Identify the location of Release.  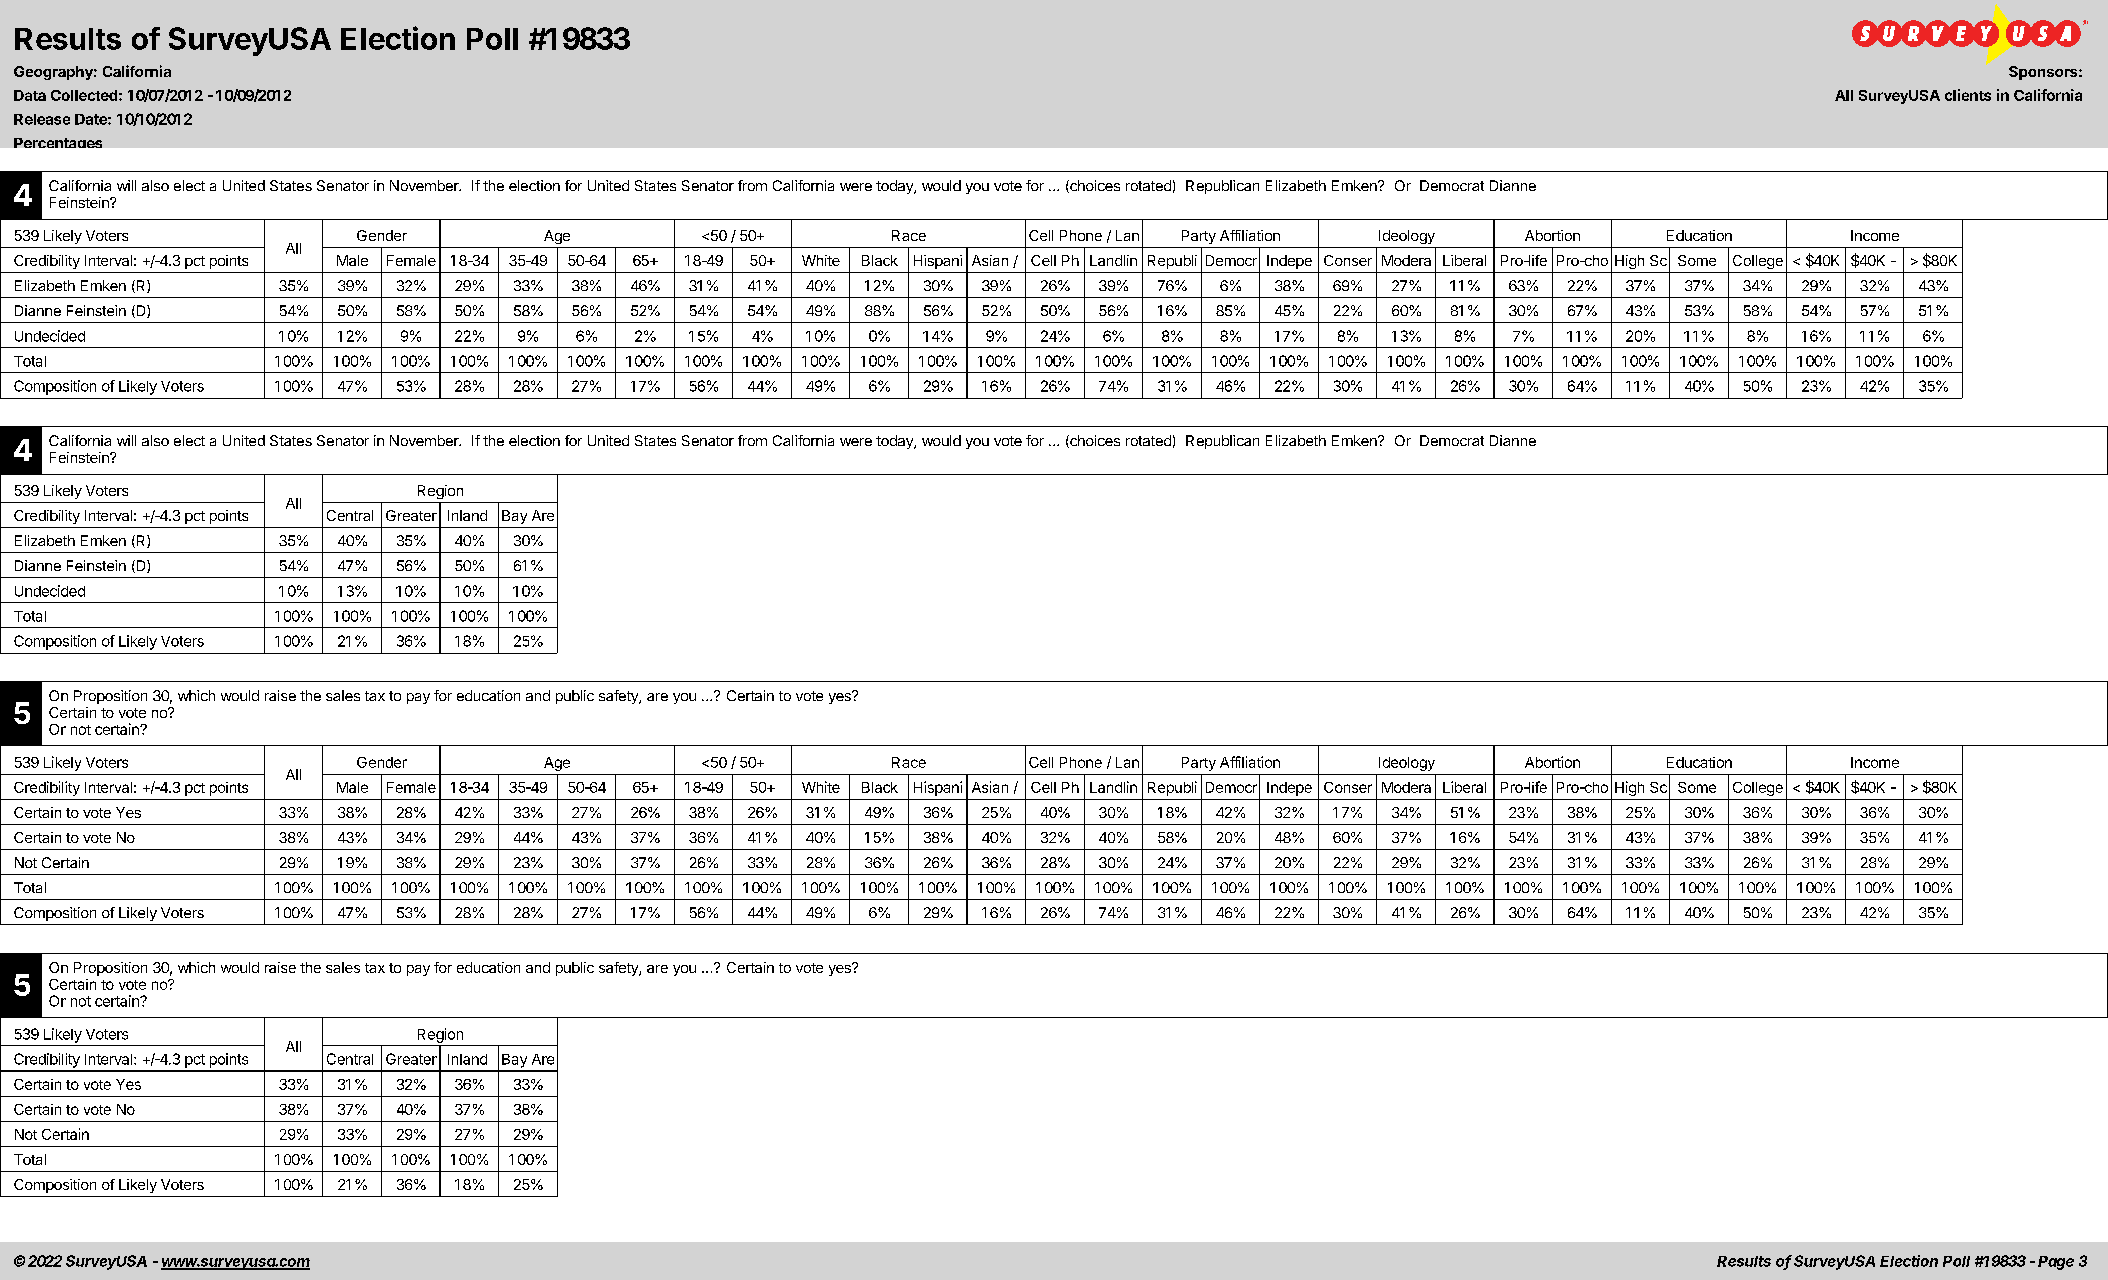
(42, 119).
